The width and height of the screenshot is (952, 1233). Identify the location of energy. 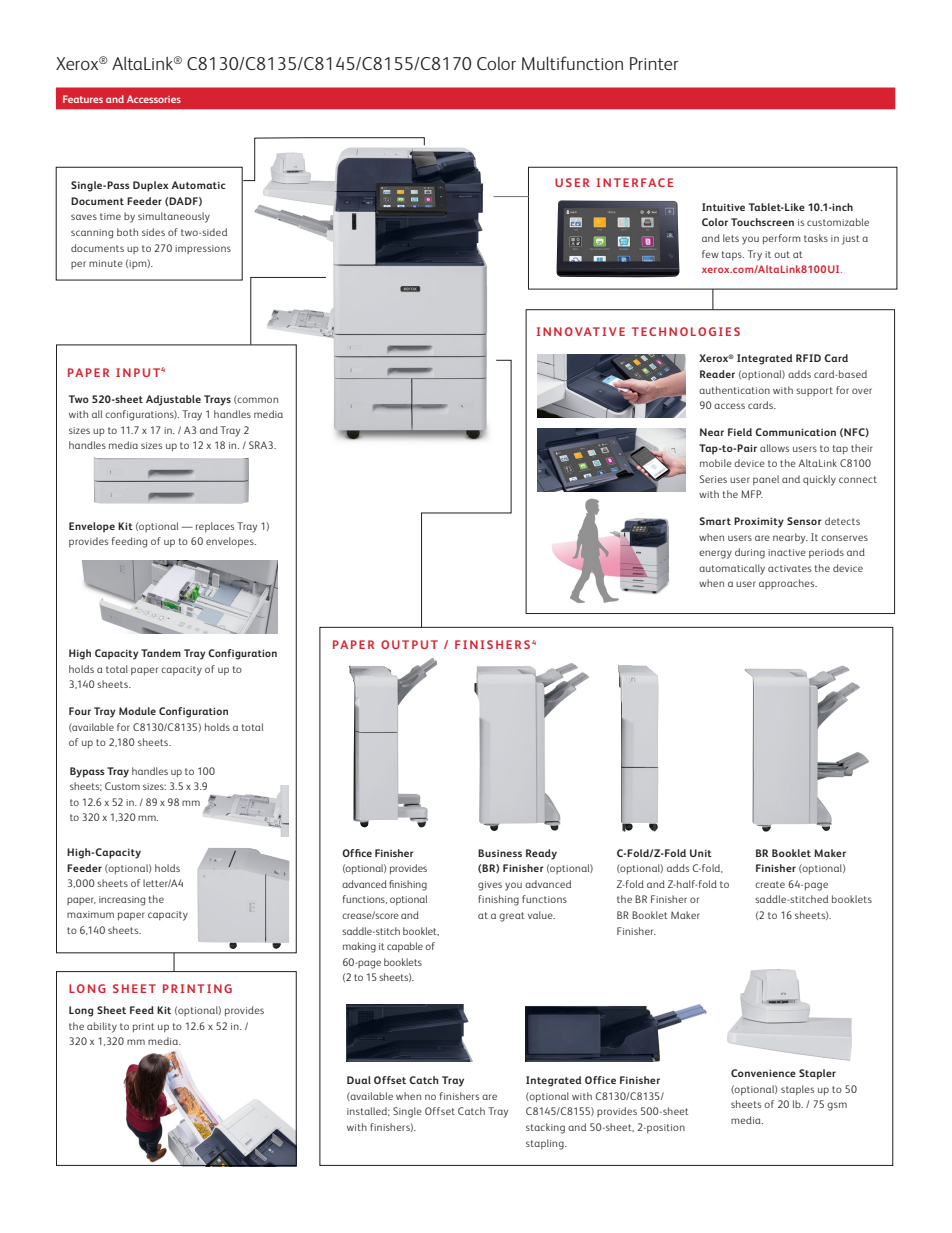
(715, 554).
